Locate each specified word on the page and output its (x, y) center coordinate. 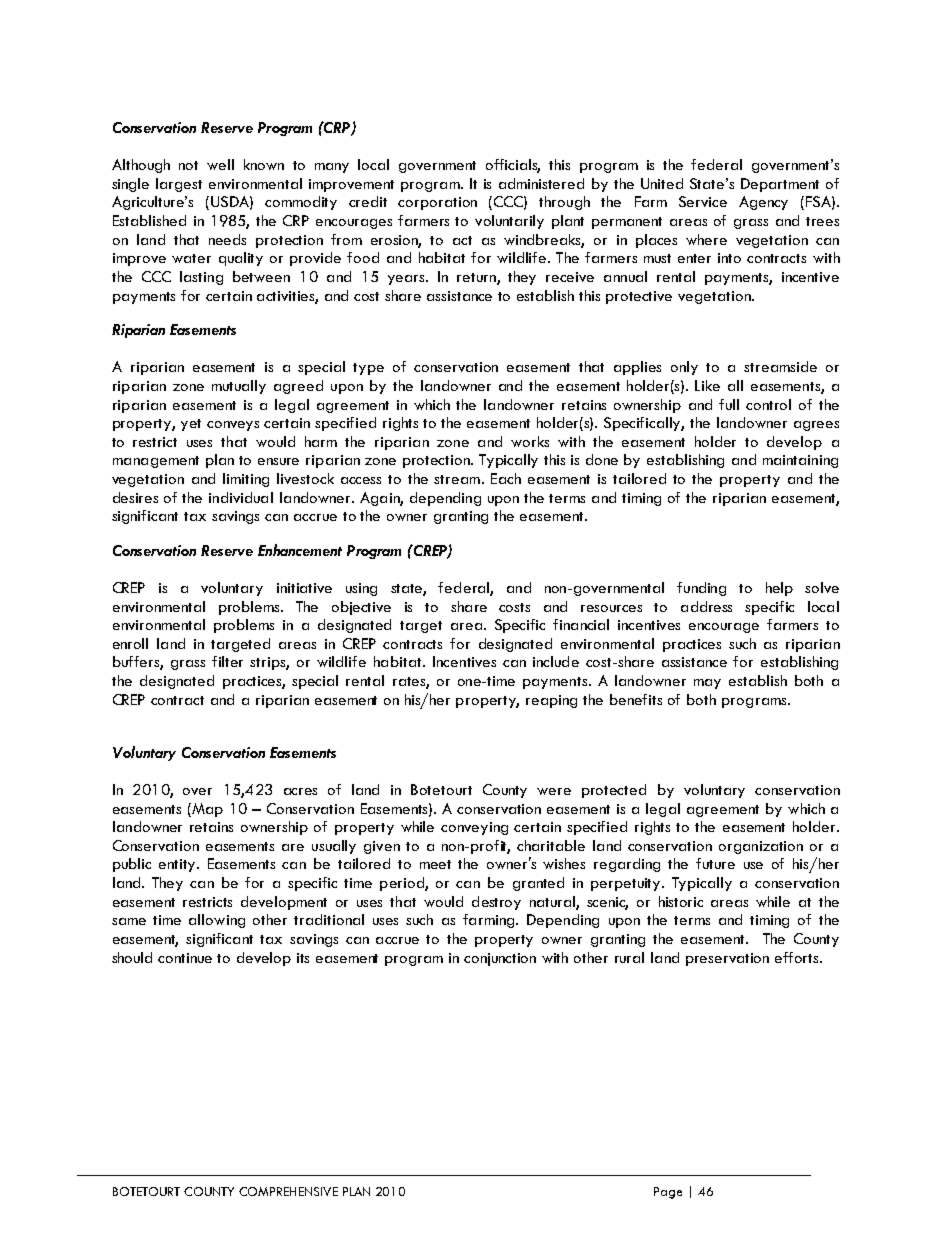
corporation (437, 203)
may (707, 684)
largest (179, 185)
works (530, 441)
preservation (727, 959)
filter (227, 661)
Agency (763, 203)
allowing (217, 921)
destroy (496, 903)
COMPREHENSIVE (288, 1191)
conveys (233, 426)
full (729, 404)
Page (668, 1193)
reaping (551, 701)
